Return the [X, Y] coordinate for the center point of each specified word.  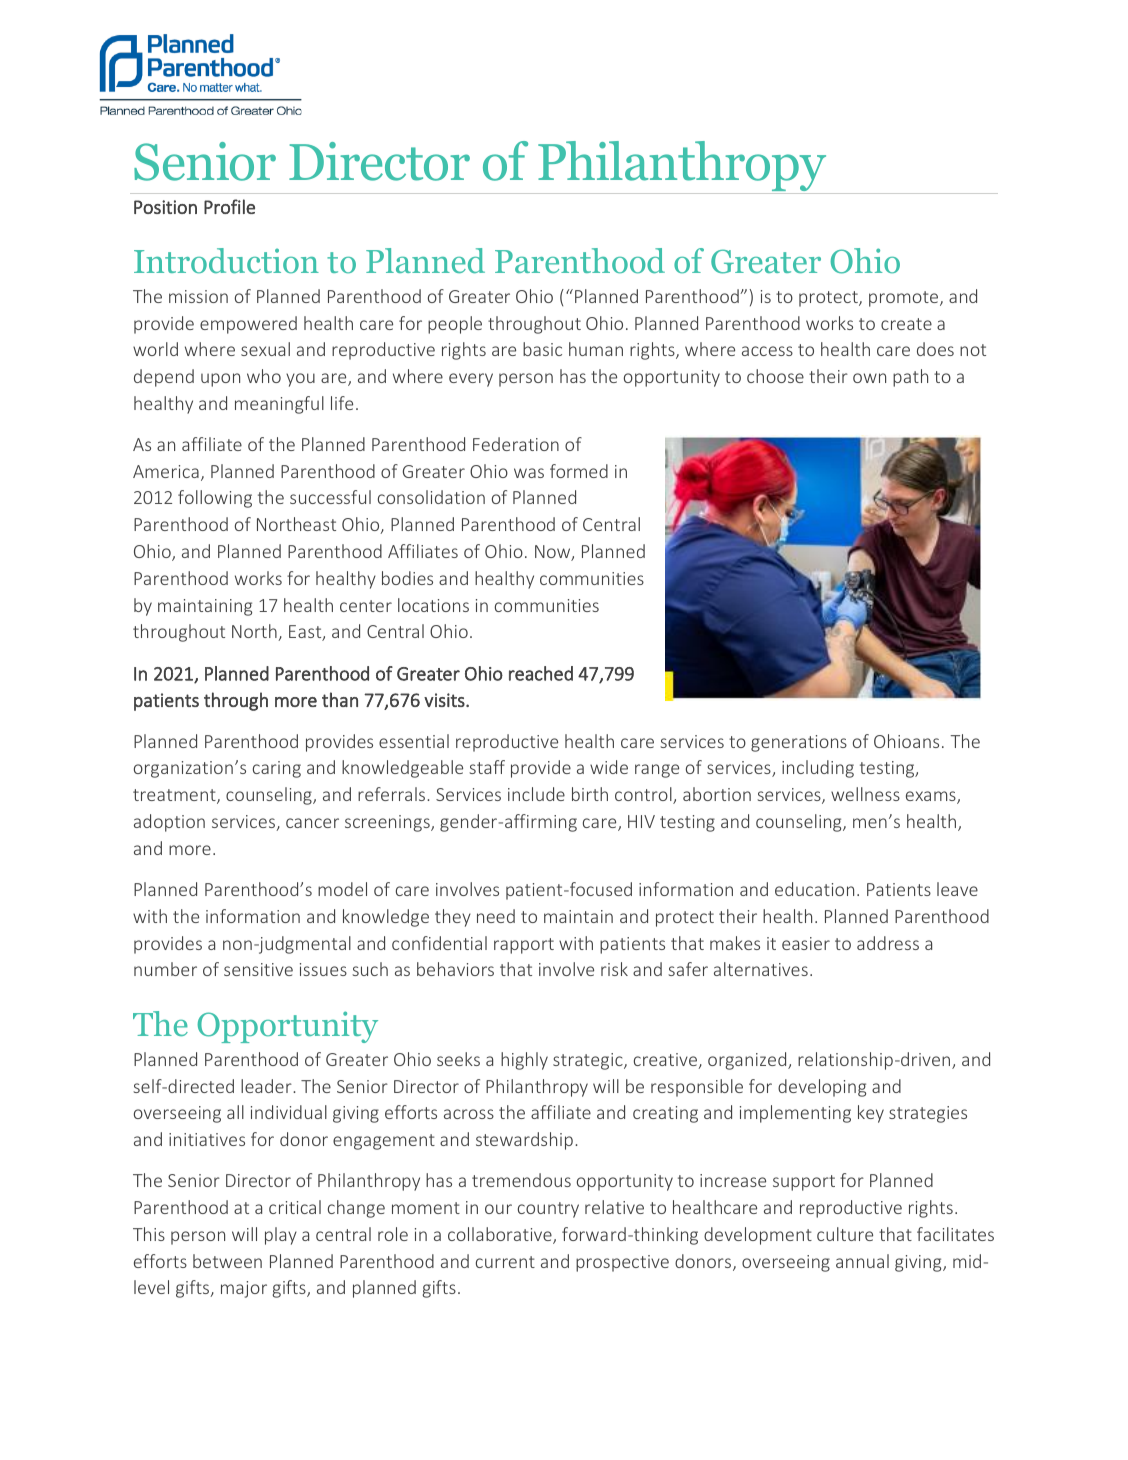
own [869, 378]
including [818, 769]
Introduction [226, 261]
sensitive [258, 969]
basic [542, 349]
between [227, 1261]
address [888, 943]
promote [905, 299]
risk [614, 969]
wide [609, 767]
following [215, 499]
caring [277, 769]
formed [579, 471]
